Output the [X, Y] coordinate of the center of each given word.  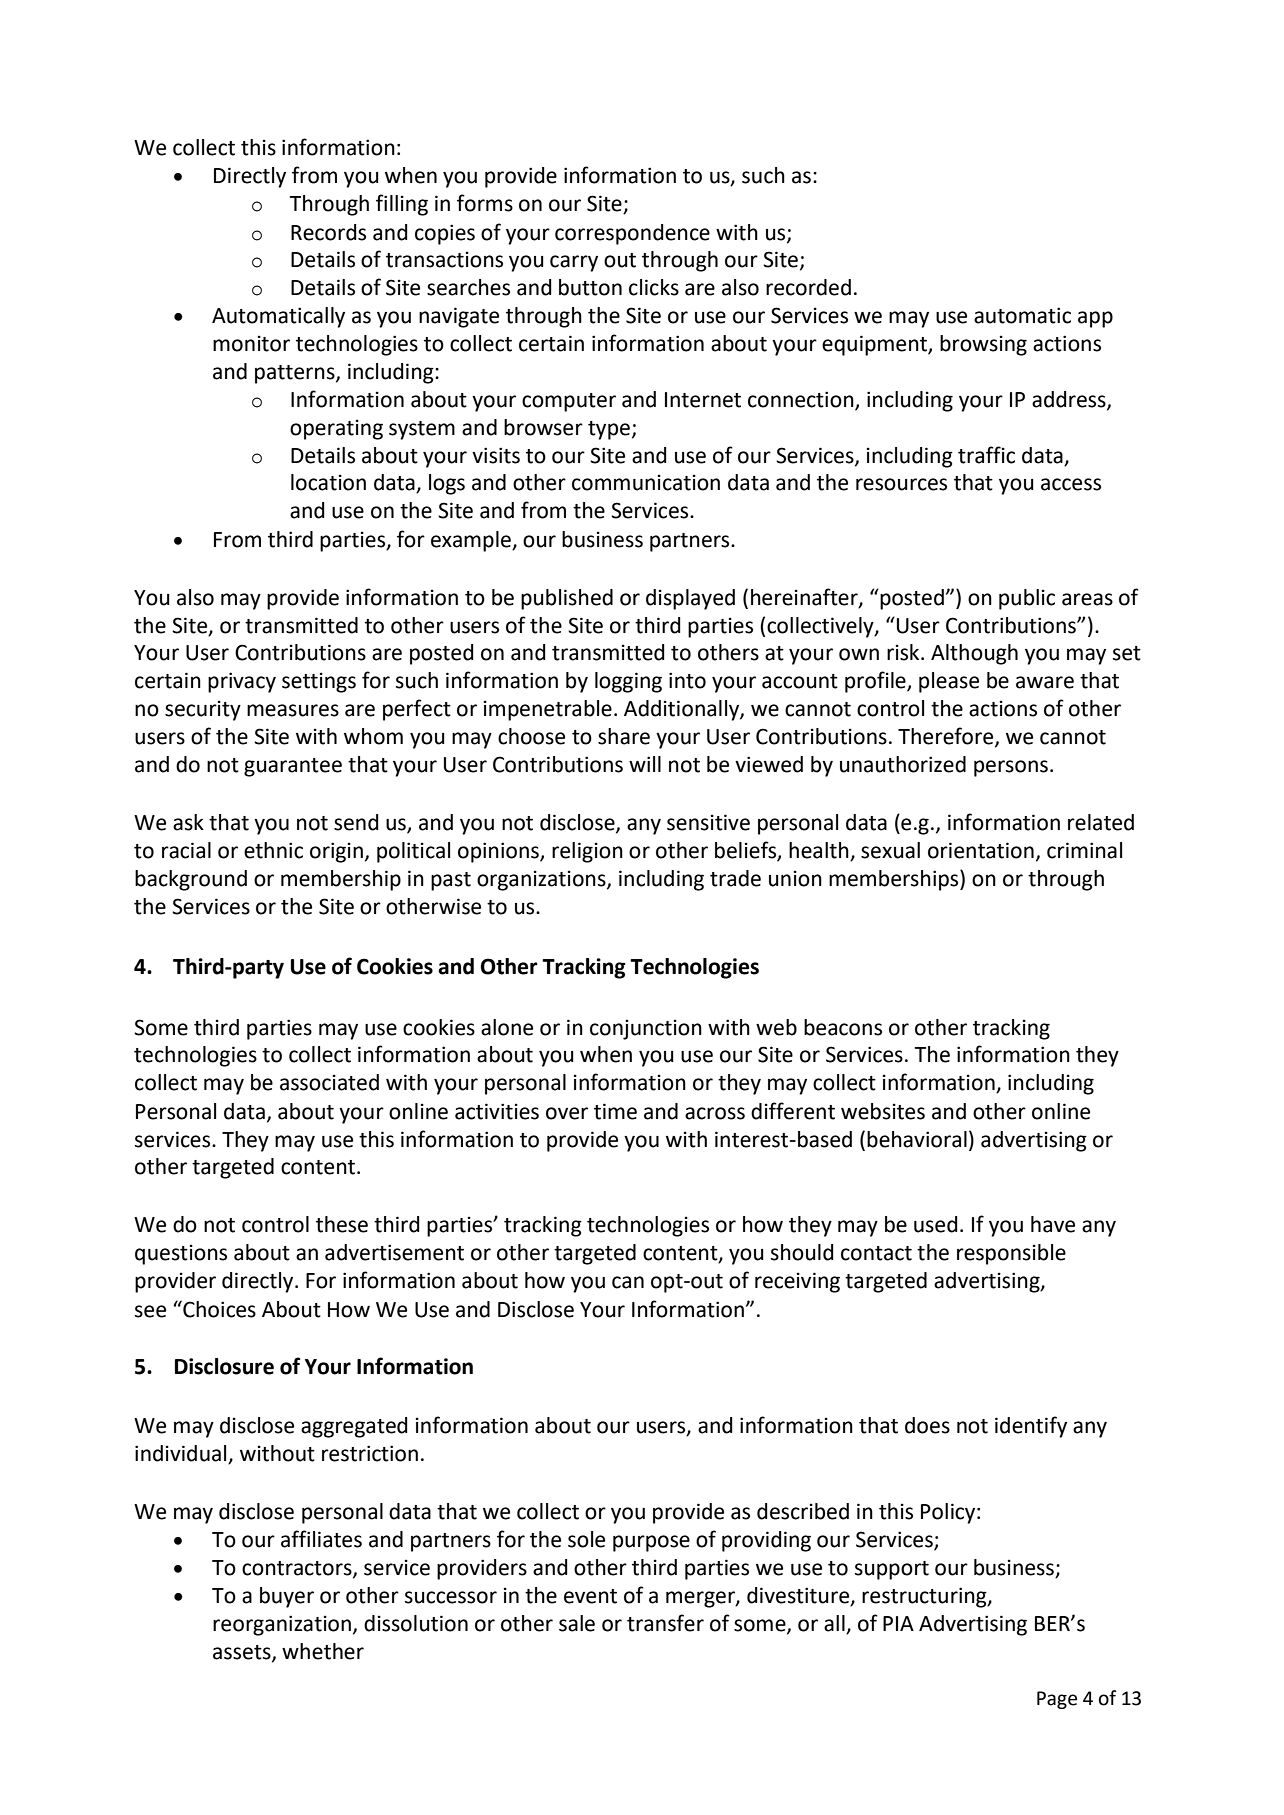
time [615, 1111]
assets [243, 1653]
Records [328, 232]
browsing [983, 345]
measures [293, 710]
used [936, 1224]
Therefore [947, 737]
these [342, 1224]
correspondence [632, 234]
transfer [665, 1623]
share [624, 736]
